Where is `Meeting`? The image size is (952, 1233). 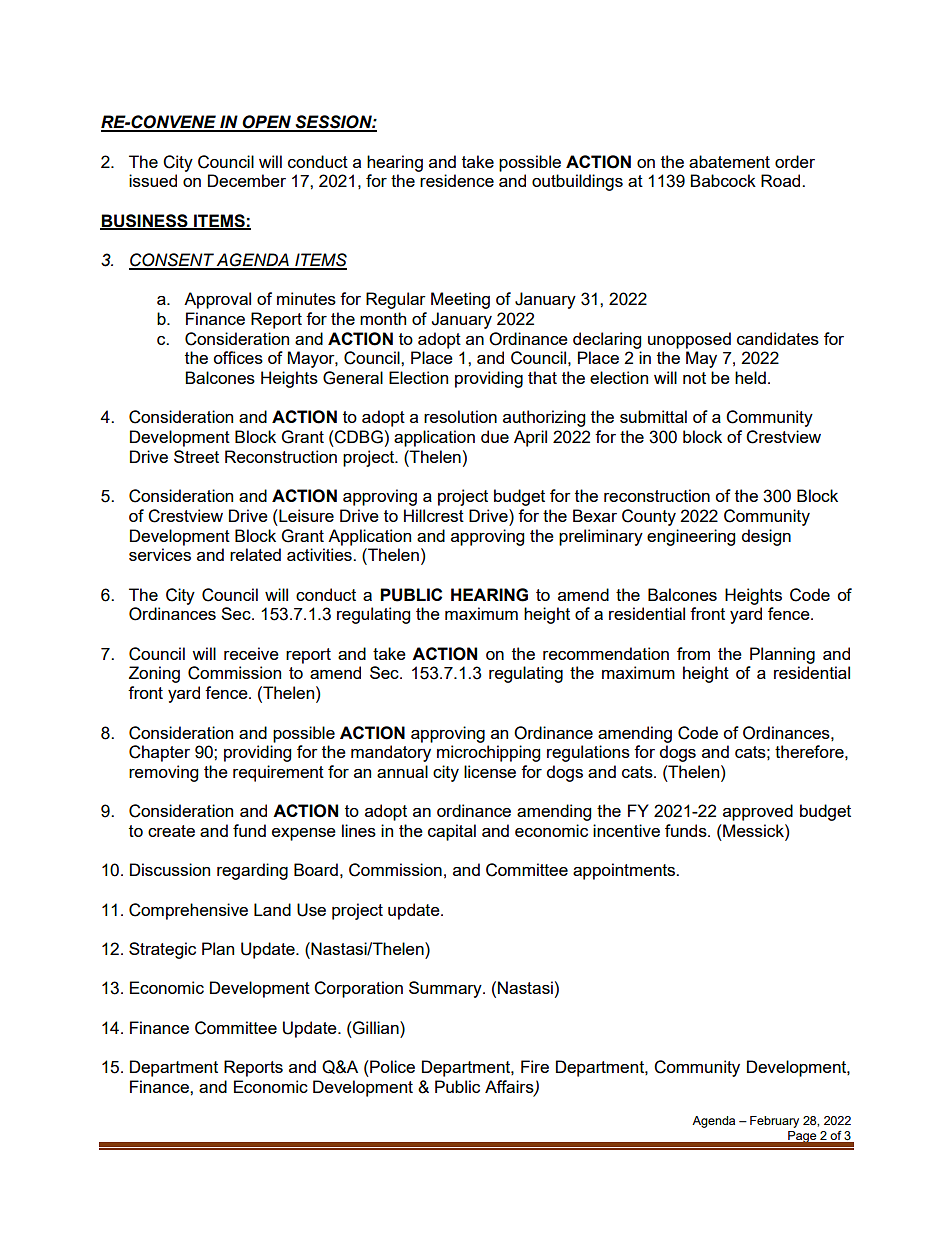 Meeting is located at coordinates (460, 300).
